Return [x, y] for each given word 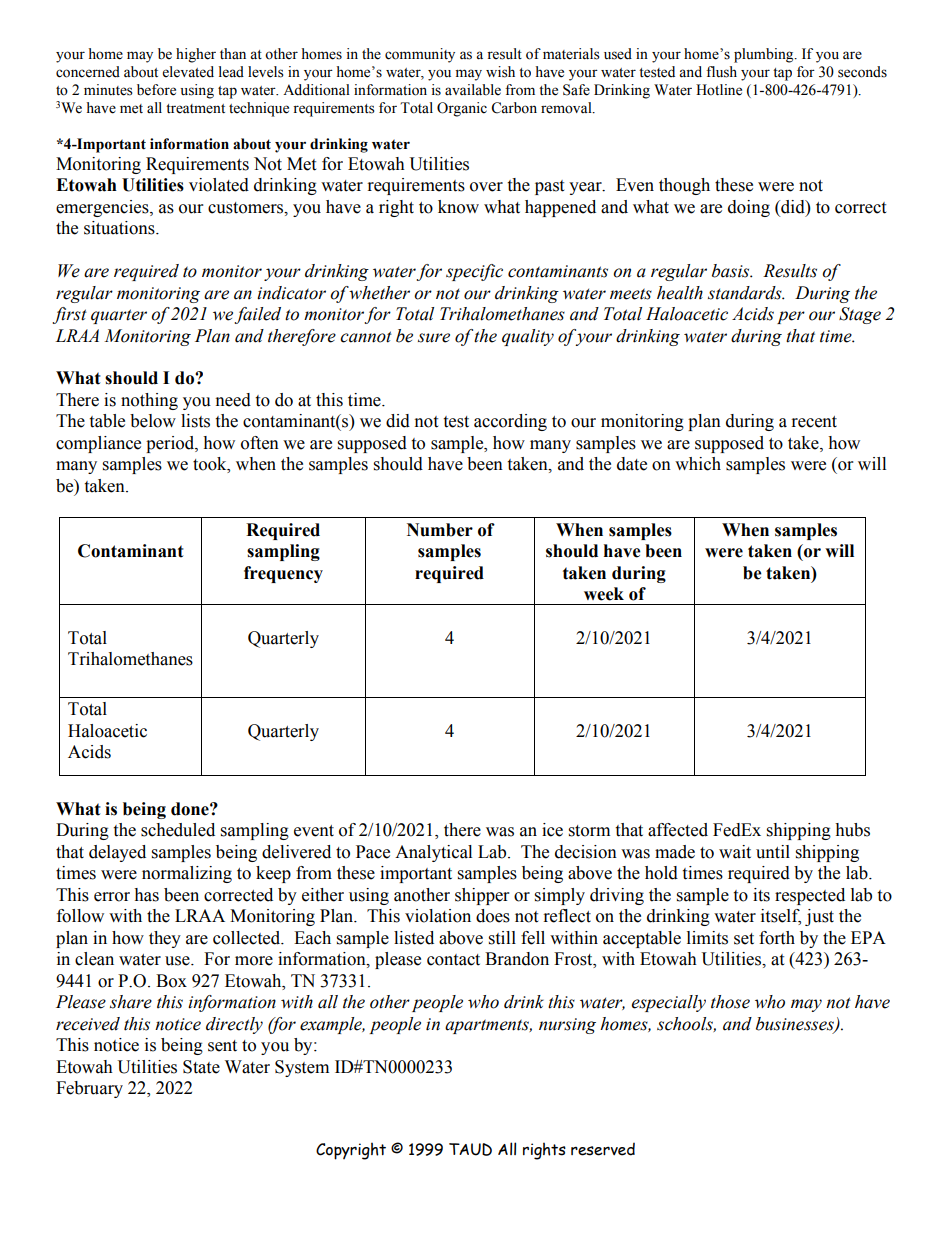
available [473, 90]
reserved [603, 1149]
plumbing [765, 55]
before [156, 90]
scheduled [178, 830]
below [153, 421]
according [510, 422]
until [773, 852]
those [730, 1002]
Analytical [433, 853]
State [201, 1067]
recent [814, 422]
